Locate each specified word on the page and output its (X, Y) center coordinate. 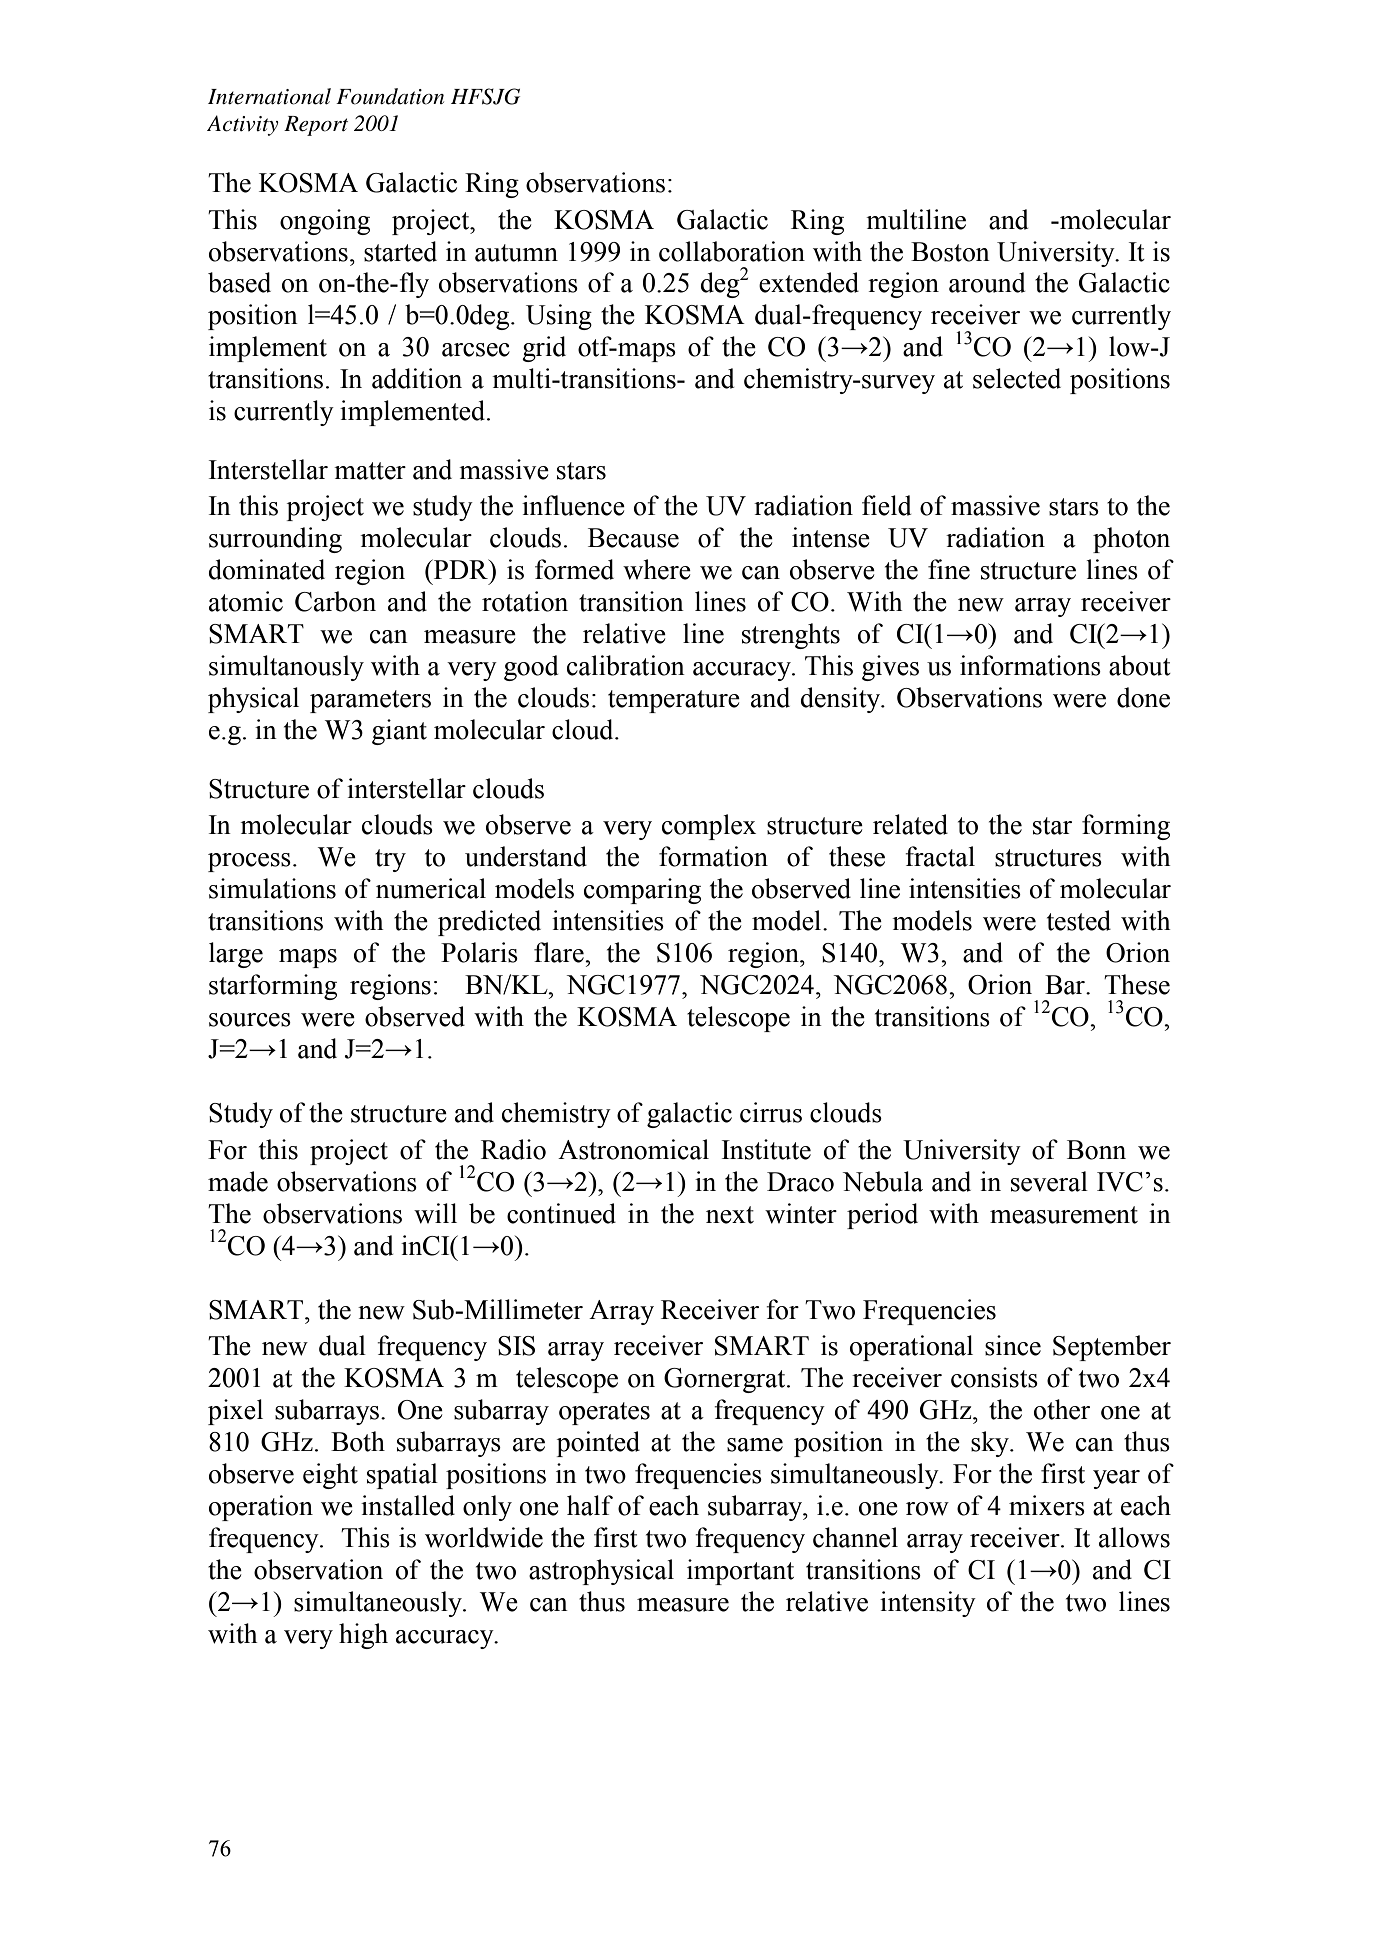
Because (633, 538)
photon (1131, 540)
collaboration (732, 251)
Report (316, 126)
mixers (1047, 1505)
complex (709, 827)
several (1049, 1181)
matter (370, 471)
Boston (950, 252)
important (740, 1572)
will (435, 1213)
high (363, 1636)
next (730, 1215)
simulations (272, 888)
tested (1079, 920)
